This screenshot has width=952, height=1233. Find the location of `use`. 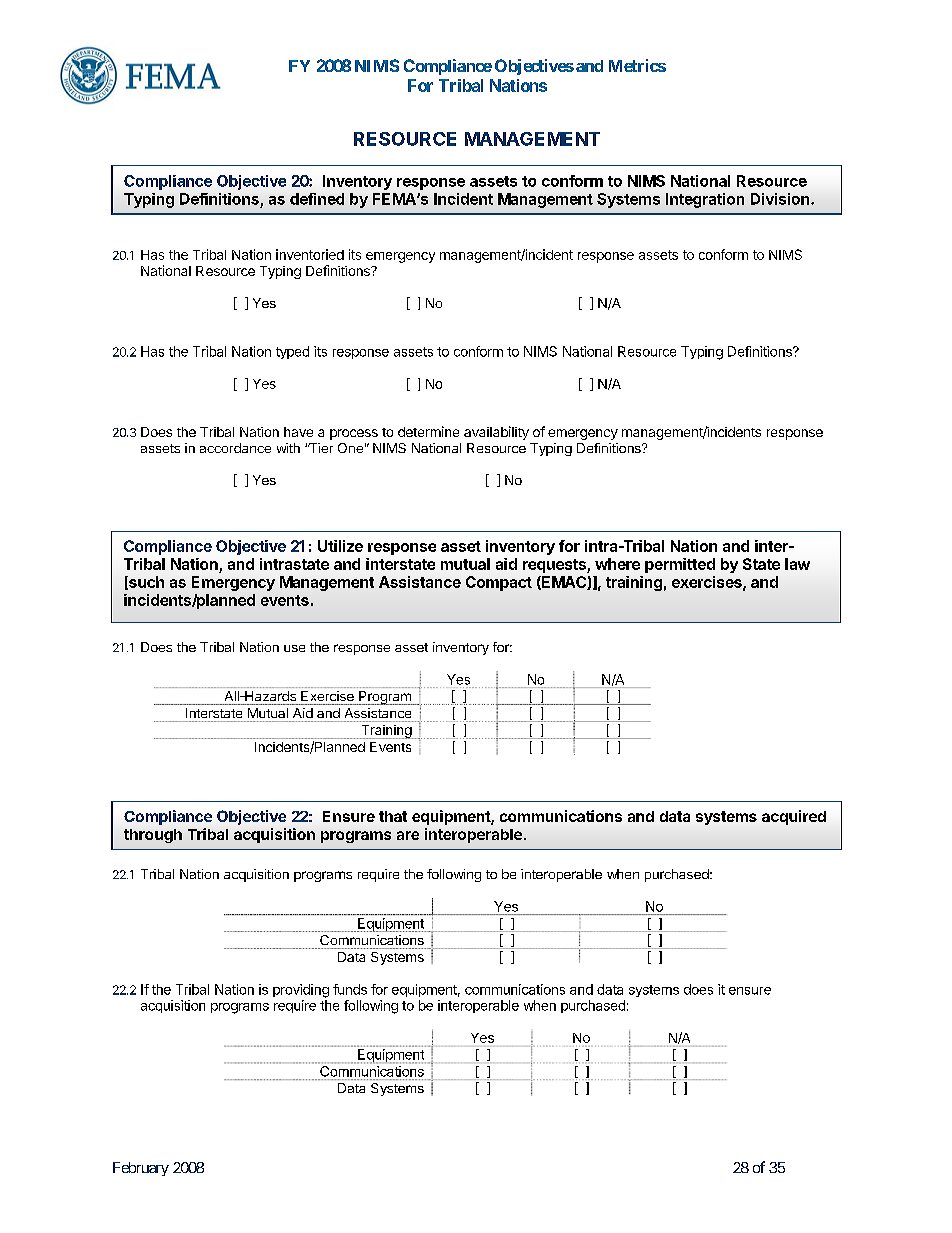

use is located at coordinates (294, 648).
